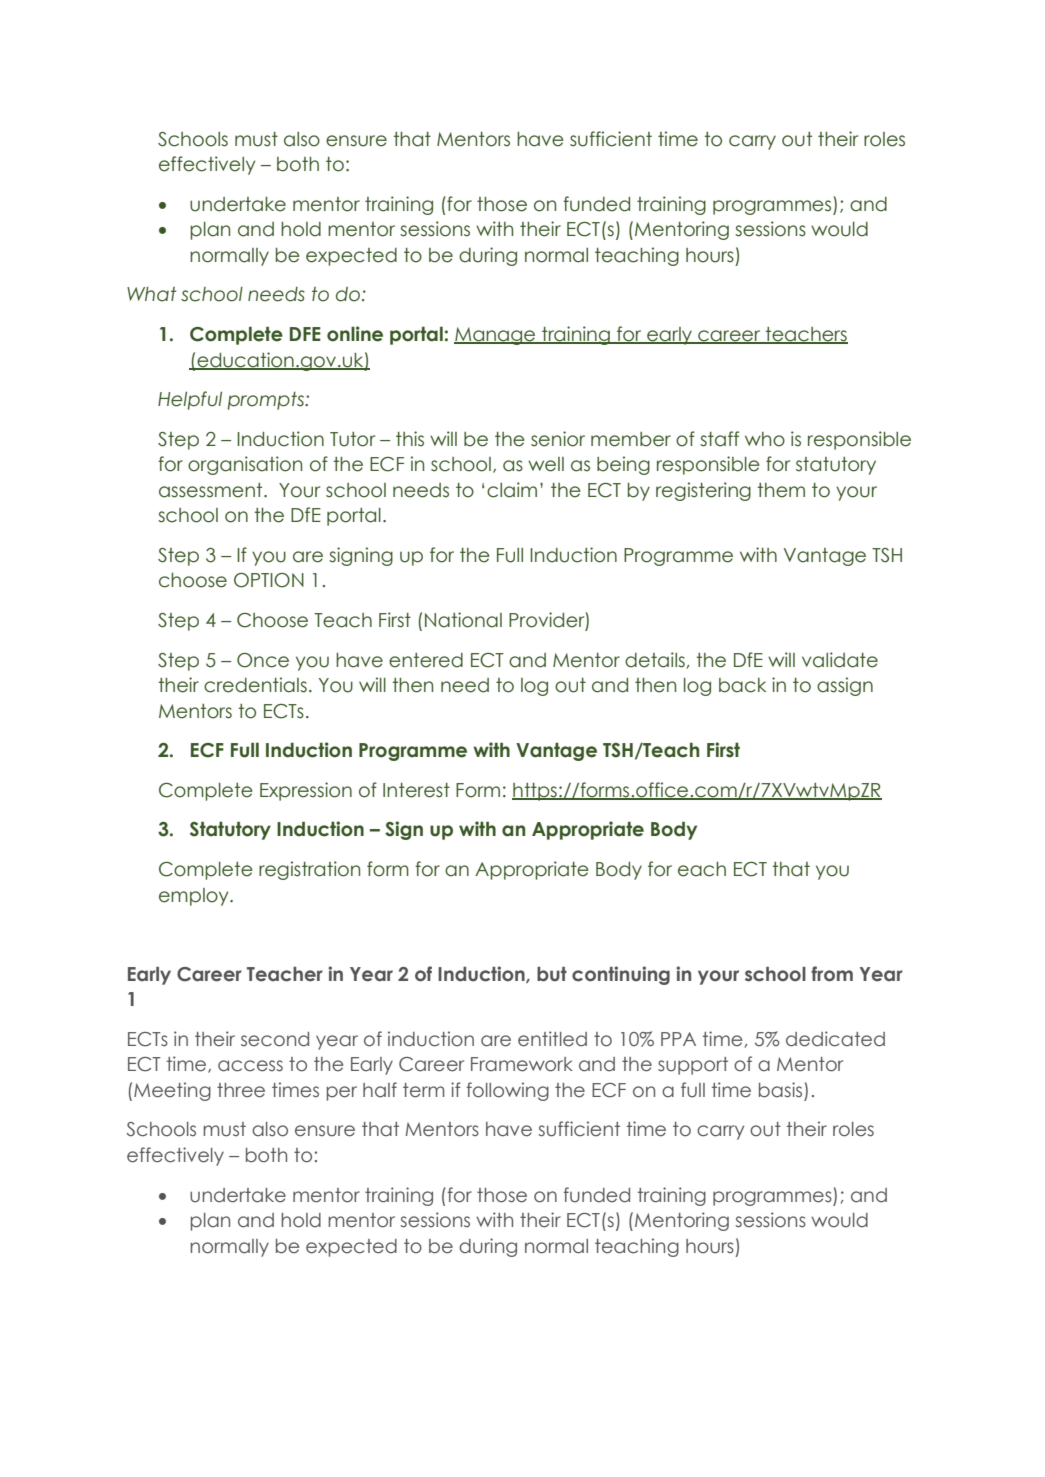 The height and width of the screenshot is (1477, 1045). I want to click on Manage, so click(496, 336).
